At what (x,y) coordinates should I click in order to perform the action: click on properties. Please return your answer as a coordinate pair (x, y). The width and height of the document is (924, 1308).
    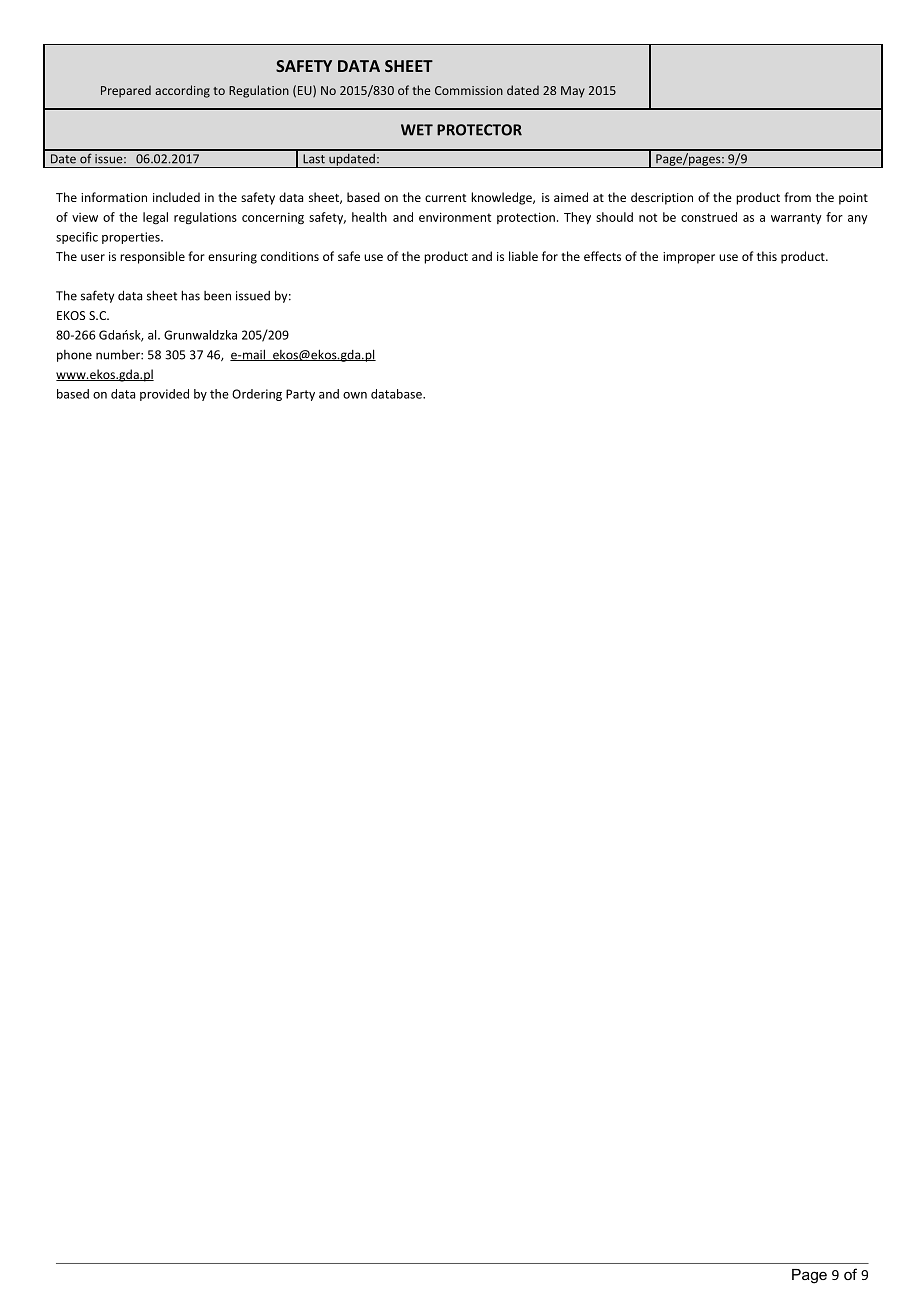
    Looking at the image, I should click on (132, 238).
